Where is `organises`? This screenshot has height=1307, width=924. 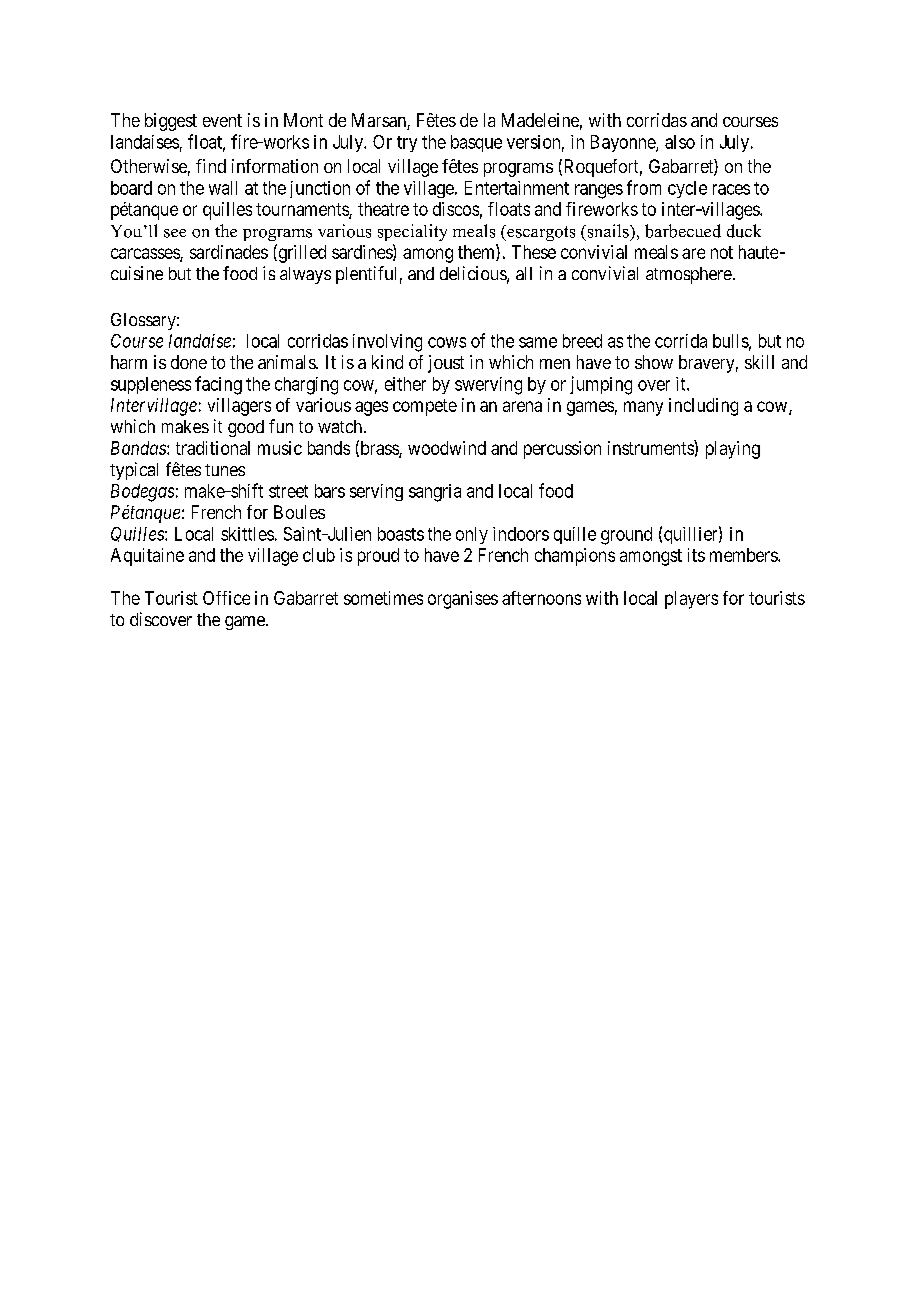 organises is located at coordinates (463, 600).
